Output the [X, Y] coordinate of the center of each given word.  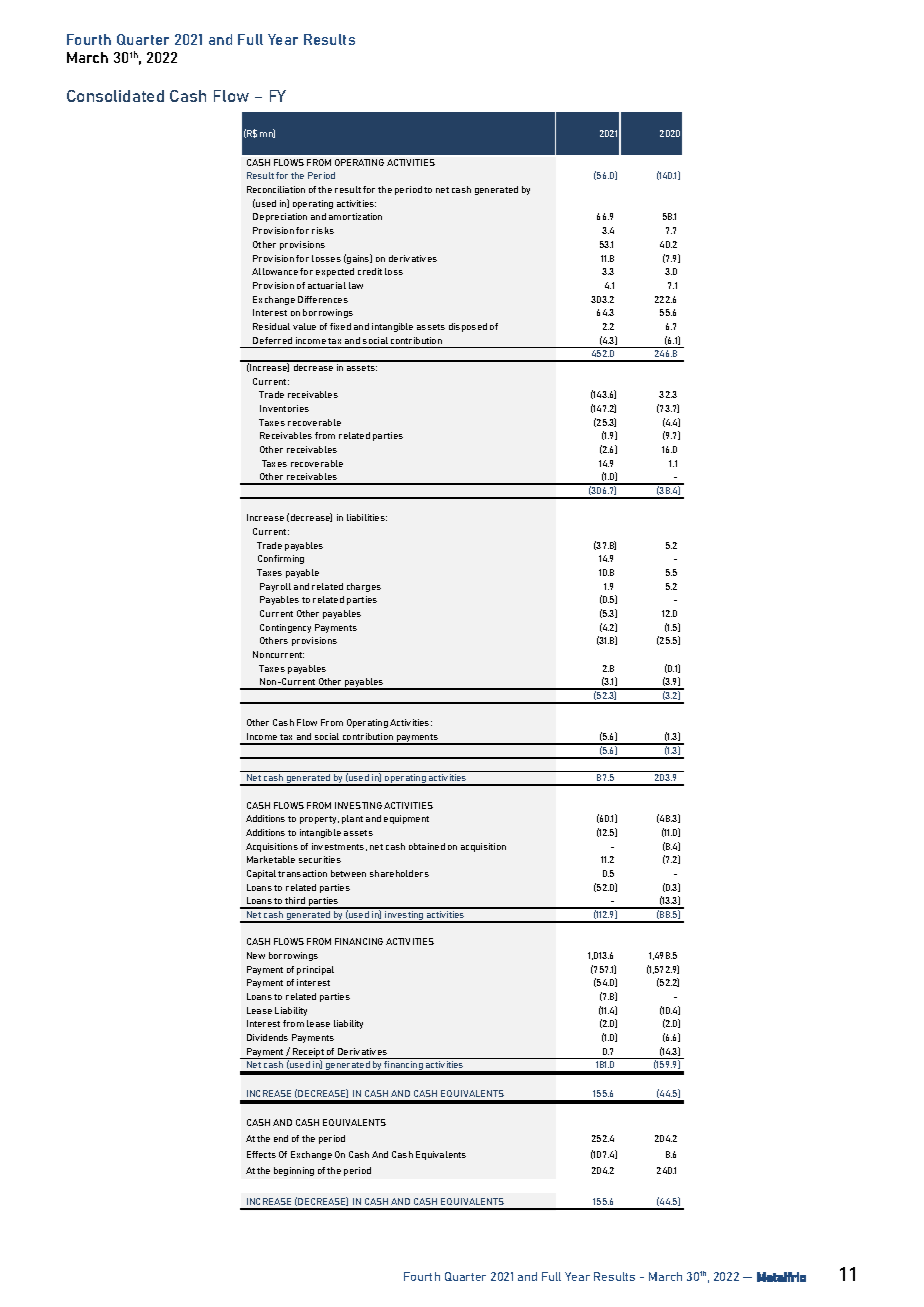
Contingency [285, 628]
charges [364, 587]
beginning [294, 1171]
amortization [355, 216]
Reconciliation [276, 189]
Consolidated [115, 96]
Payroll [275, 587]
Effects [261, 1154]
